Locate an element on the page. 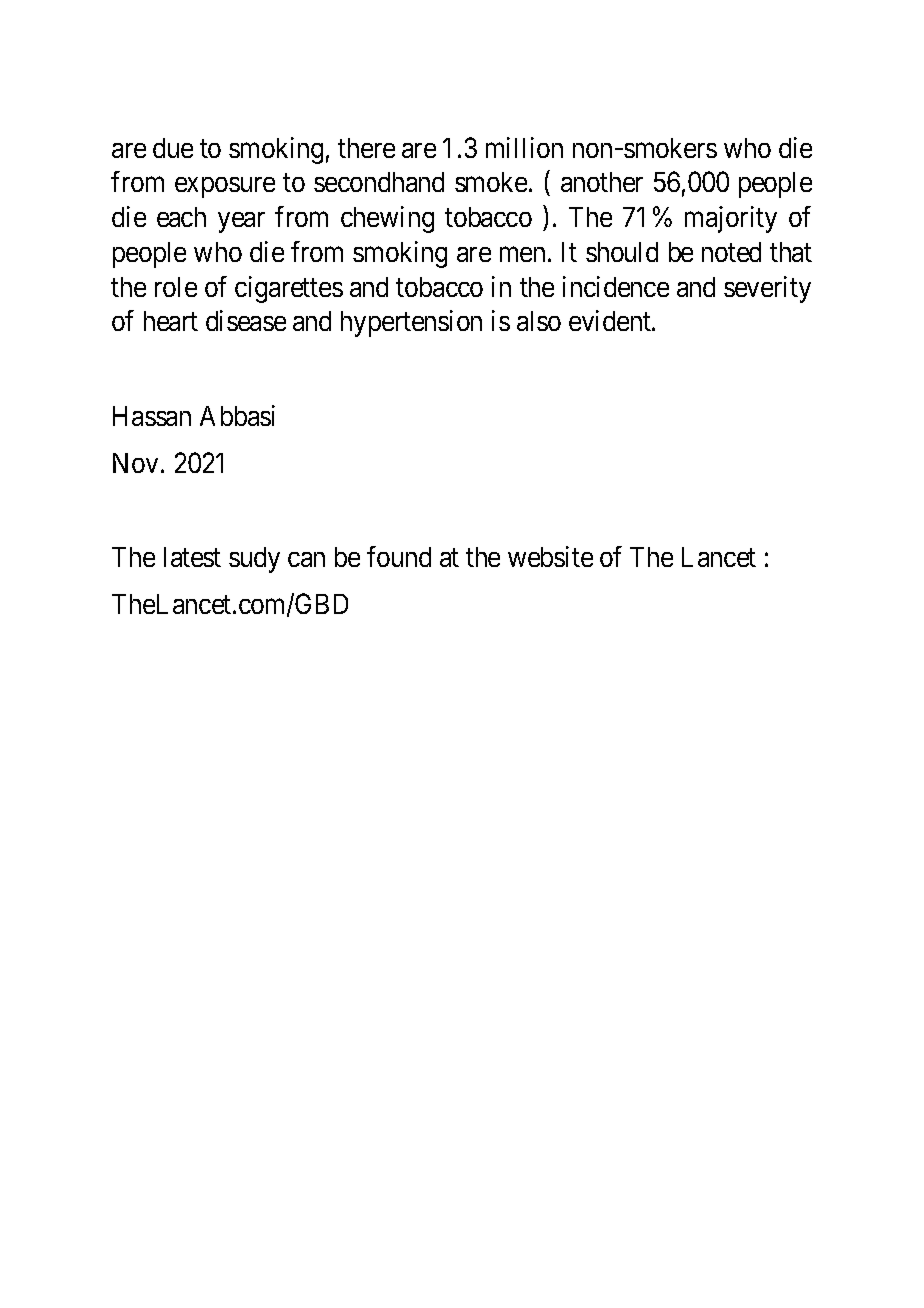  found is located at coordinates (399, 556).
